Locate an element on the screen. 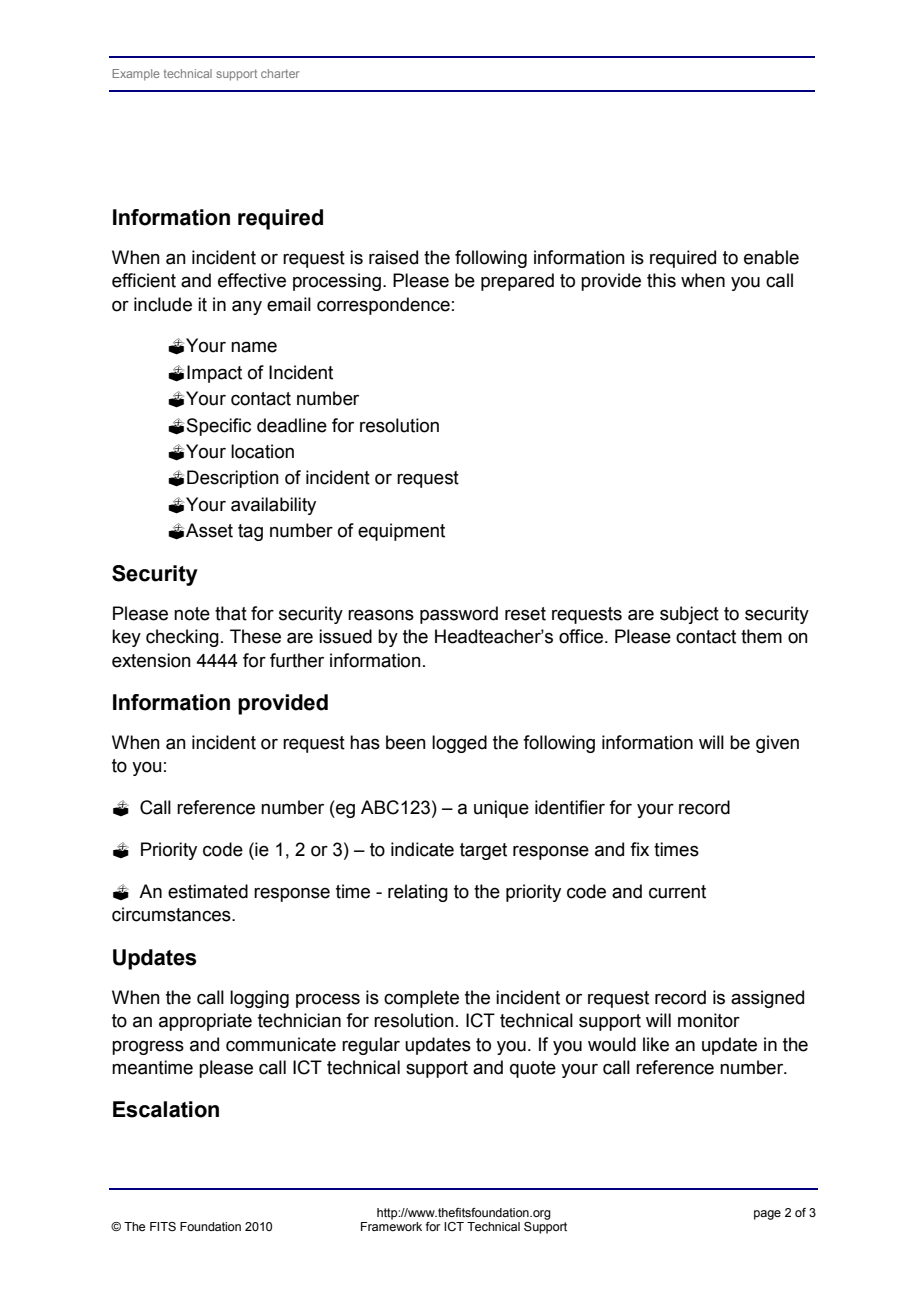 The width and height of the screenshot is (924, 1308). password is located at coordinates (459, 615).
